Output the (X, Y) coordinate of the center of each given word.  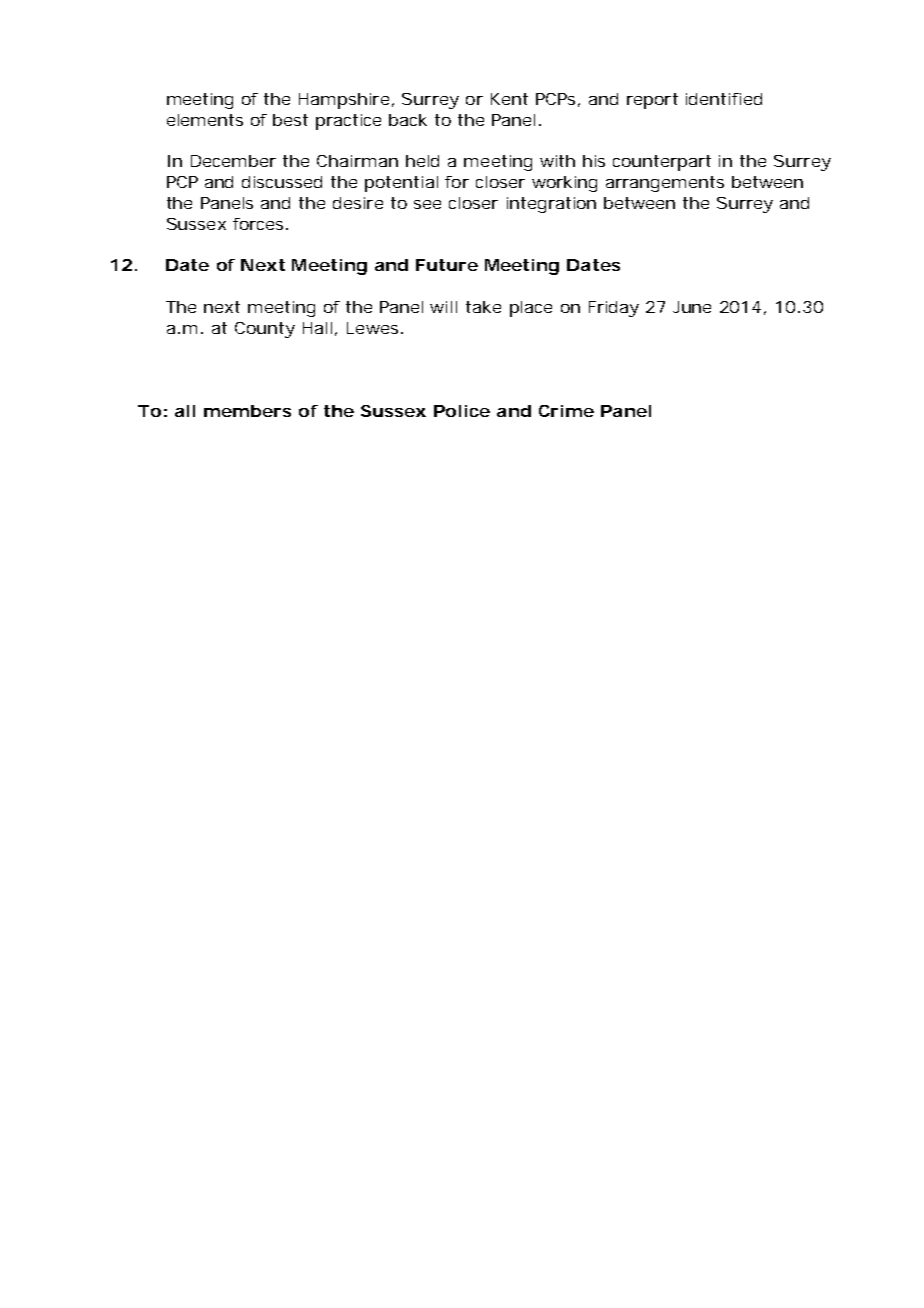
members (247, 411)
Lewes (372, 328)
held (422, 161)
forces (258, 224)
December (233, 161)
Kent (509, 99)
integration (551, 205)
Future (447, 265)
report (652, 101)
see (427, 204)
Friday (614, 309)
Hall (317, 328)
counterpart (662, 163)
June (692, 307)
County (265, 330)
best (290, 120)
